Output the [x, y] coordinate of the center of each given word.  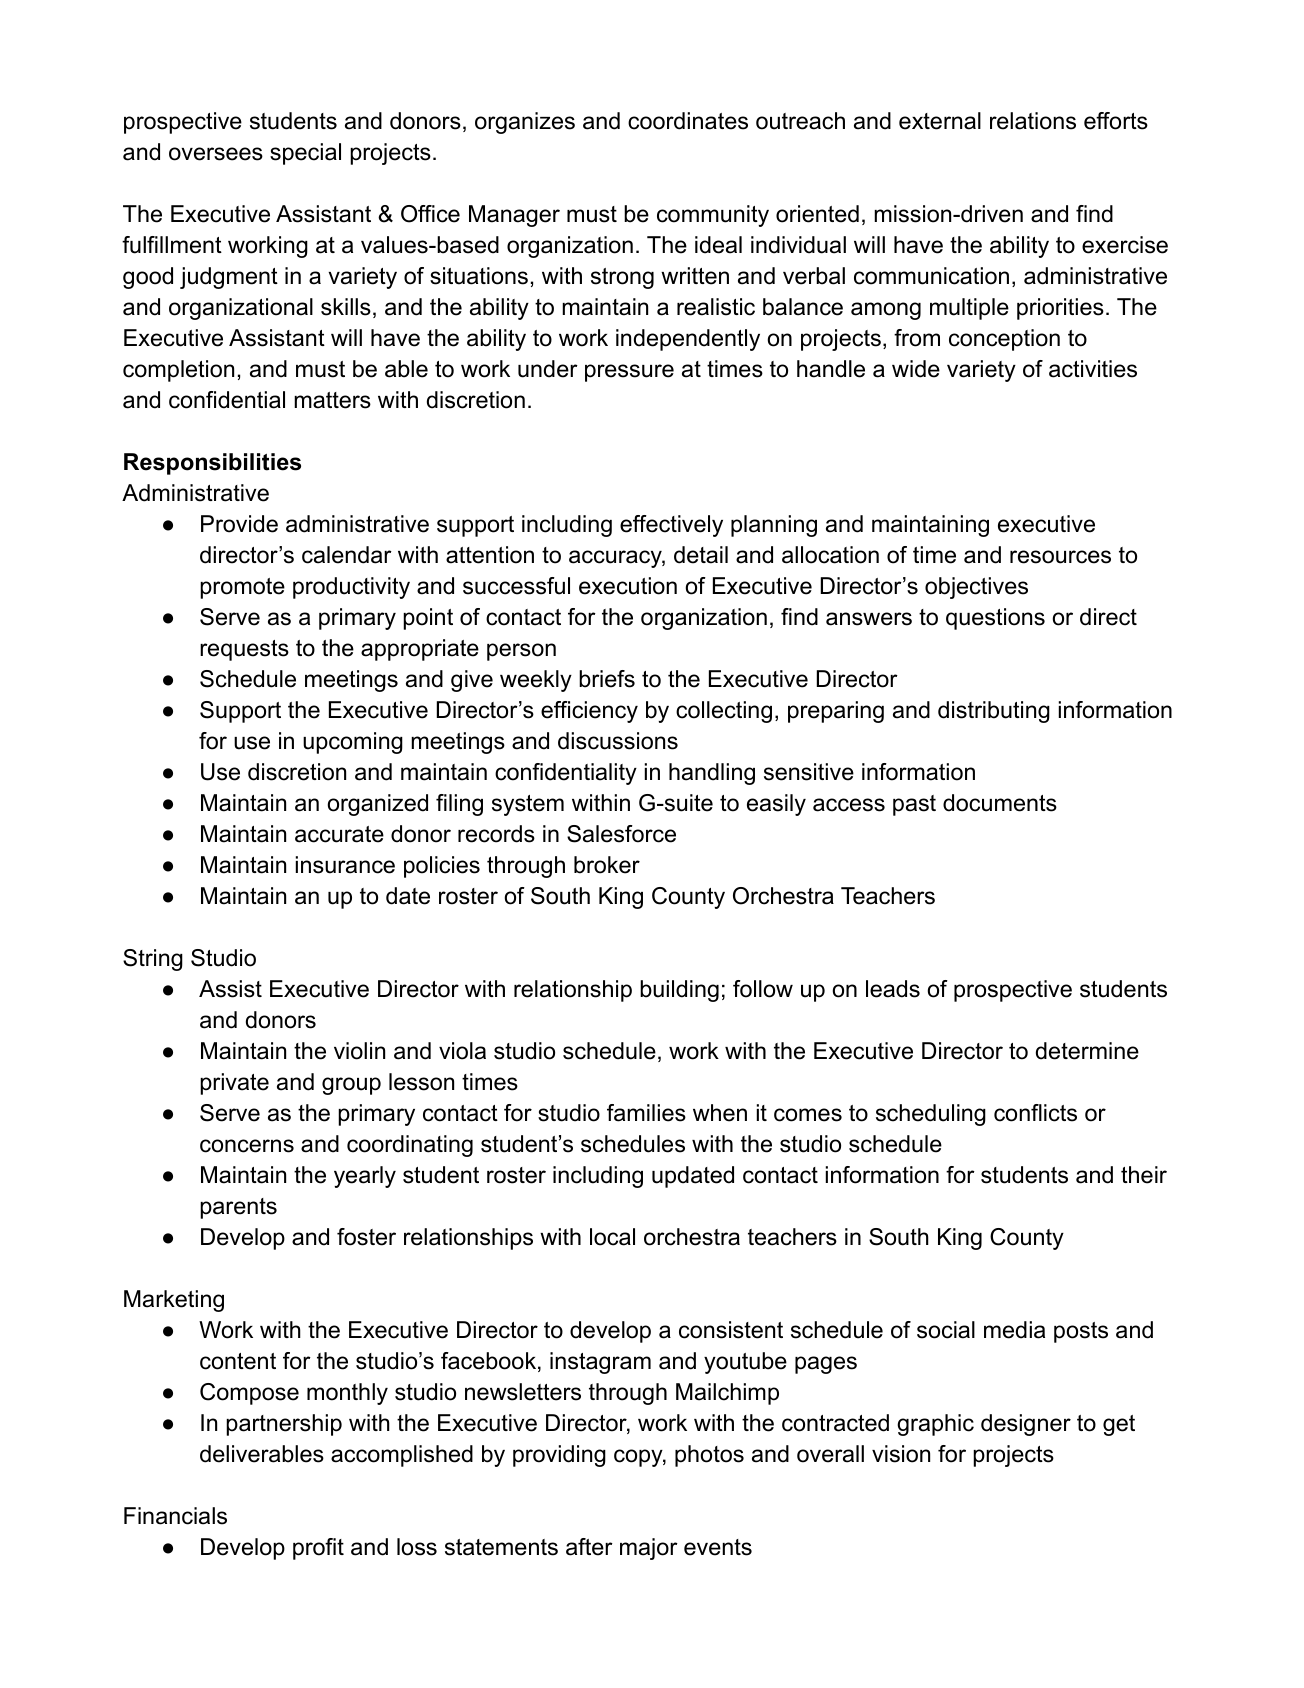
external [940, 121]
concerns [247, 1146]
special [305, 154]
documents [1000, 803]
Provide [239, 524]
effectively [671, 526]
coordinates [688, 121]
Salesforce [621, 834]
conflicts [1035, 1113]
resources [1060, 557]
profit [318, 1549]
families [646, 1113]
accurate [339, 834]
